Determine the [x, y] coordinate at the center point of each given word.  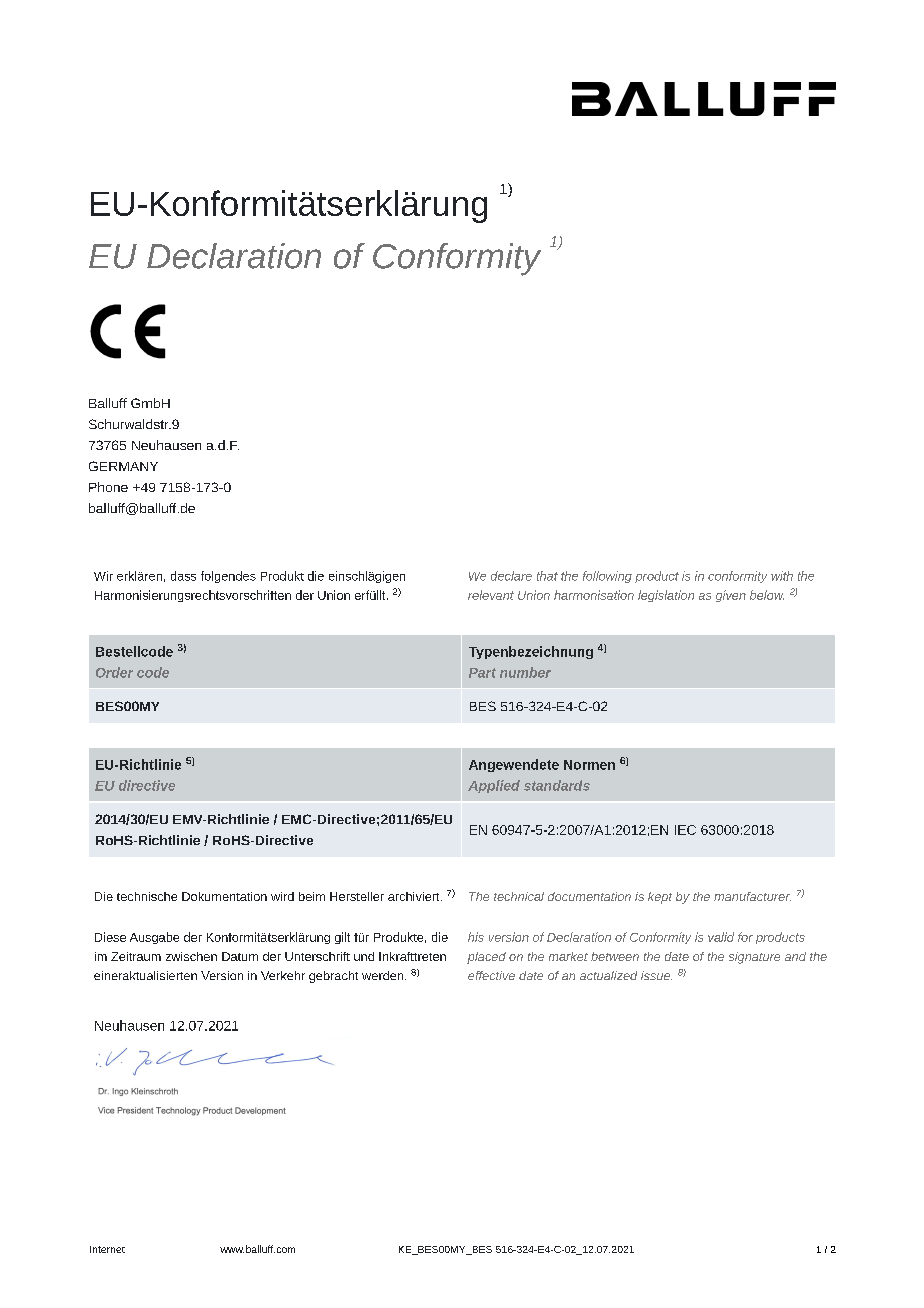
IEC [685, 830]
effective [491, 975]
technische [147, 896]
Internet [107, 1249]
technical [519, 896]
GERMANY [123, 466]
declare [511, 576]
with [782, 576]
